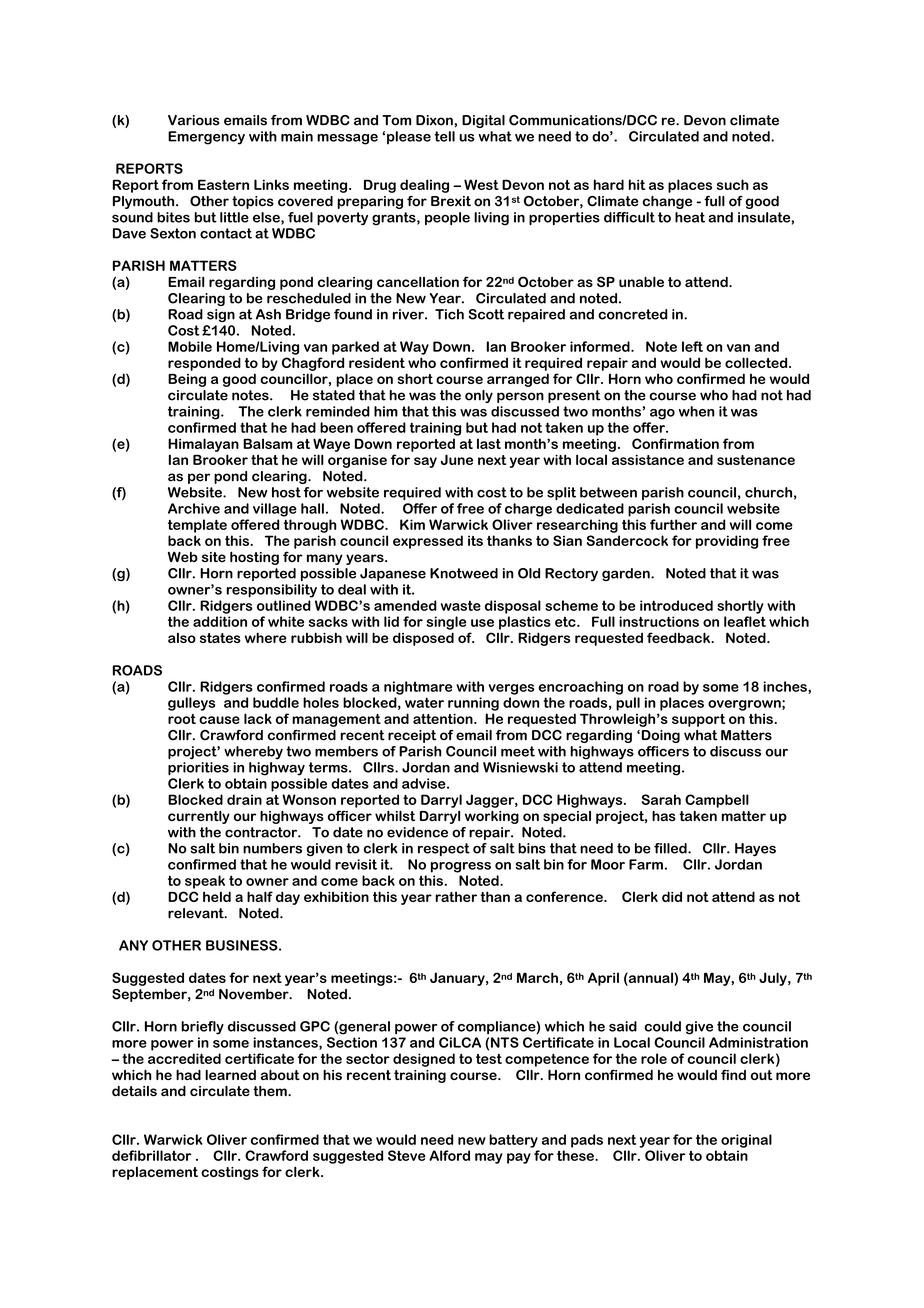  What do you see at coordinates (492, 817) in the image?
I see `working` at bounding box center [492, 817].
